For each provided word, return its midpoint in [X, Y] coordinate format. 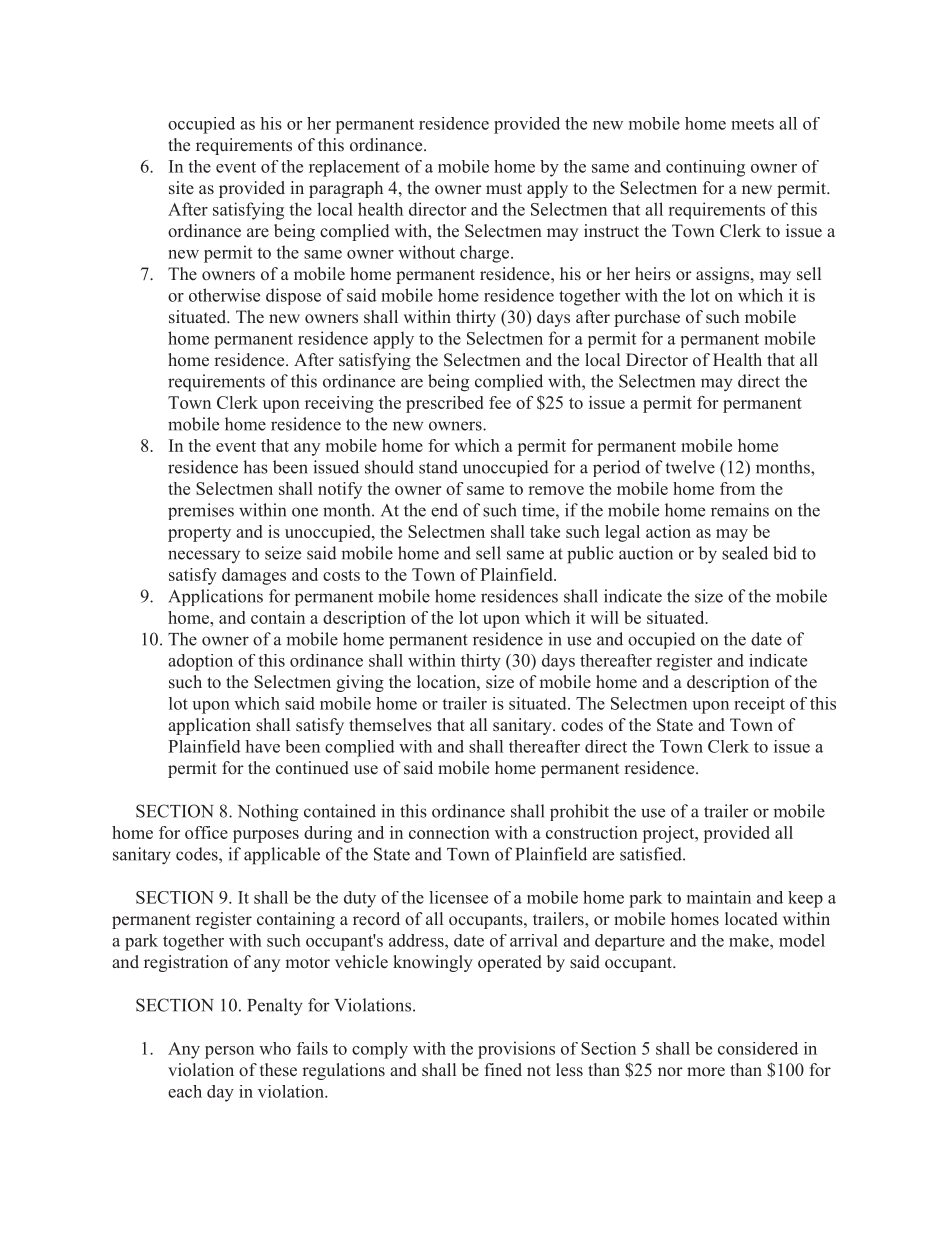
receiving [339, 404]
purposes [266, 836]
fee [500, 402]
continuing [705, 168]
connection [449, 832]
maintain [719, 897]
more [706, 1072]
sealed [745, 553]
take [545, 531]
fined [503, 1069]
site [181, 188]
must [504, 189]
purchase [647, 318]
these [278, 1070]
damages [254, 576]
